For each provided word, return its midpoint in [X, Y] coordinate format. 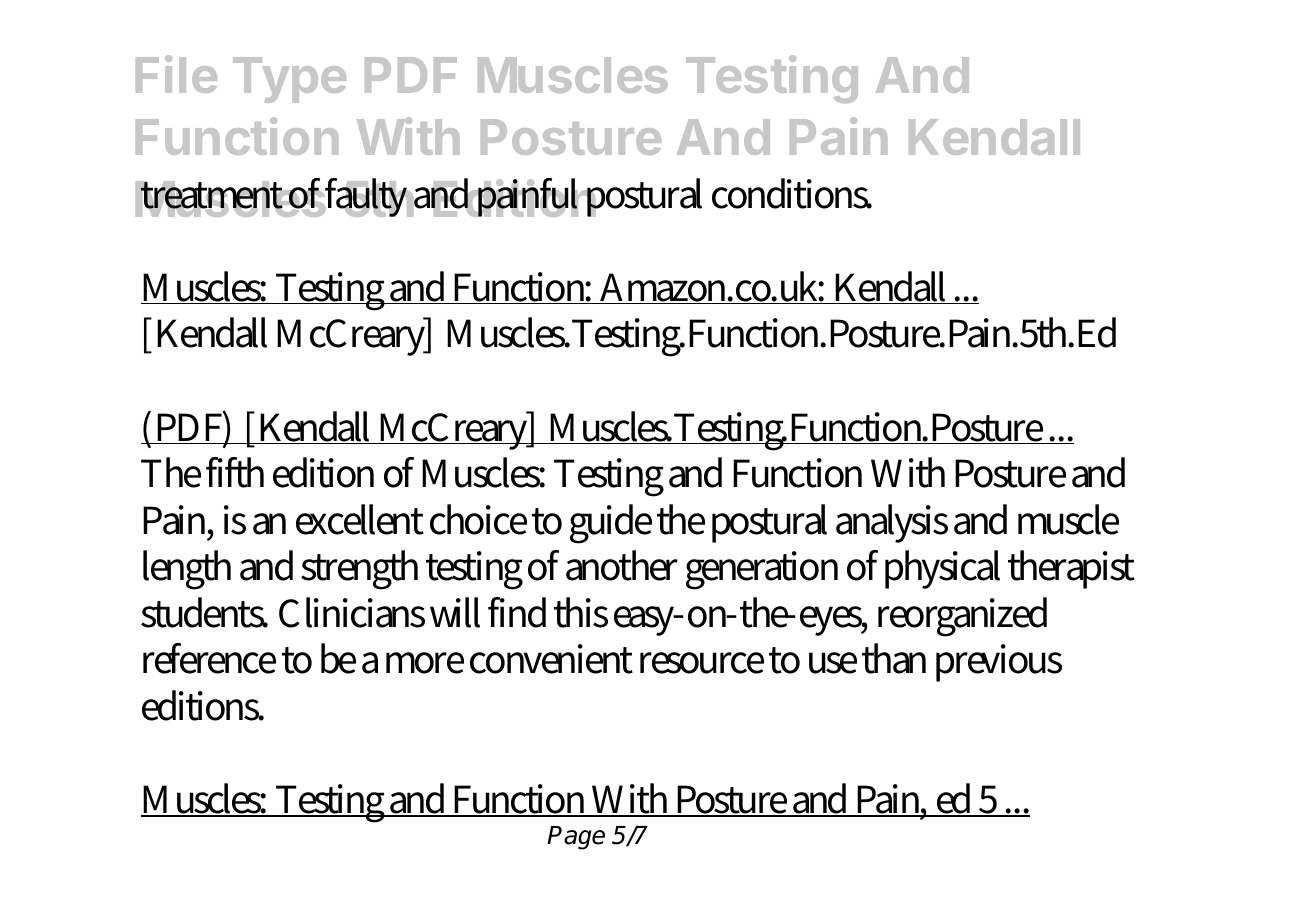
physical [942, 569]
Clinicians [352, 612]
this [581, 612]
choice [478, 519]
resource [702, 663]
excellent [360, 519]
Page [576, 838]
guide [611, 524]
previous [999, 663]
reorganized [962, 617]
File [176, 74]
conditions [791, 193]
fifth [235, 472]
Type [289, 80]
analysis [892, 523]
